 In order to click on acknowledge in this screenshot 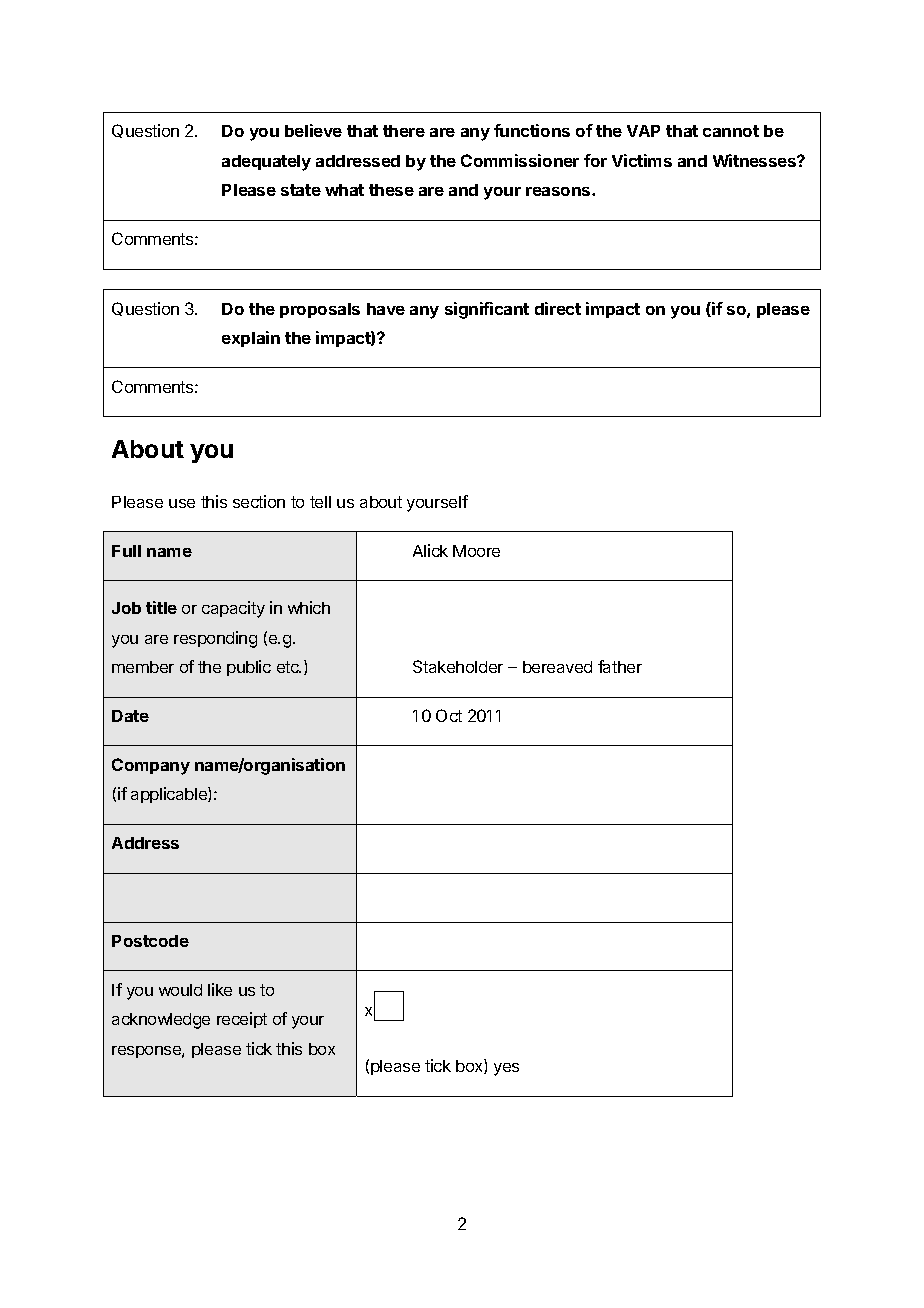, I will do `click(161, 1021)`.
